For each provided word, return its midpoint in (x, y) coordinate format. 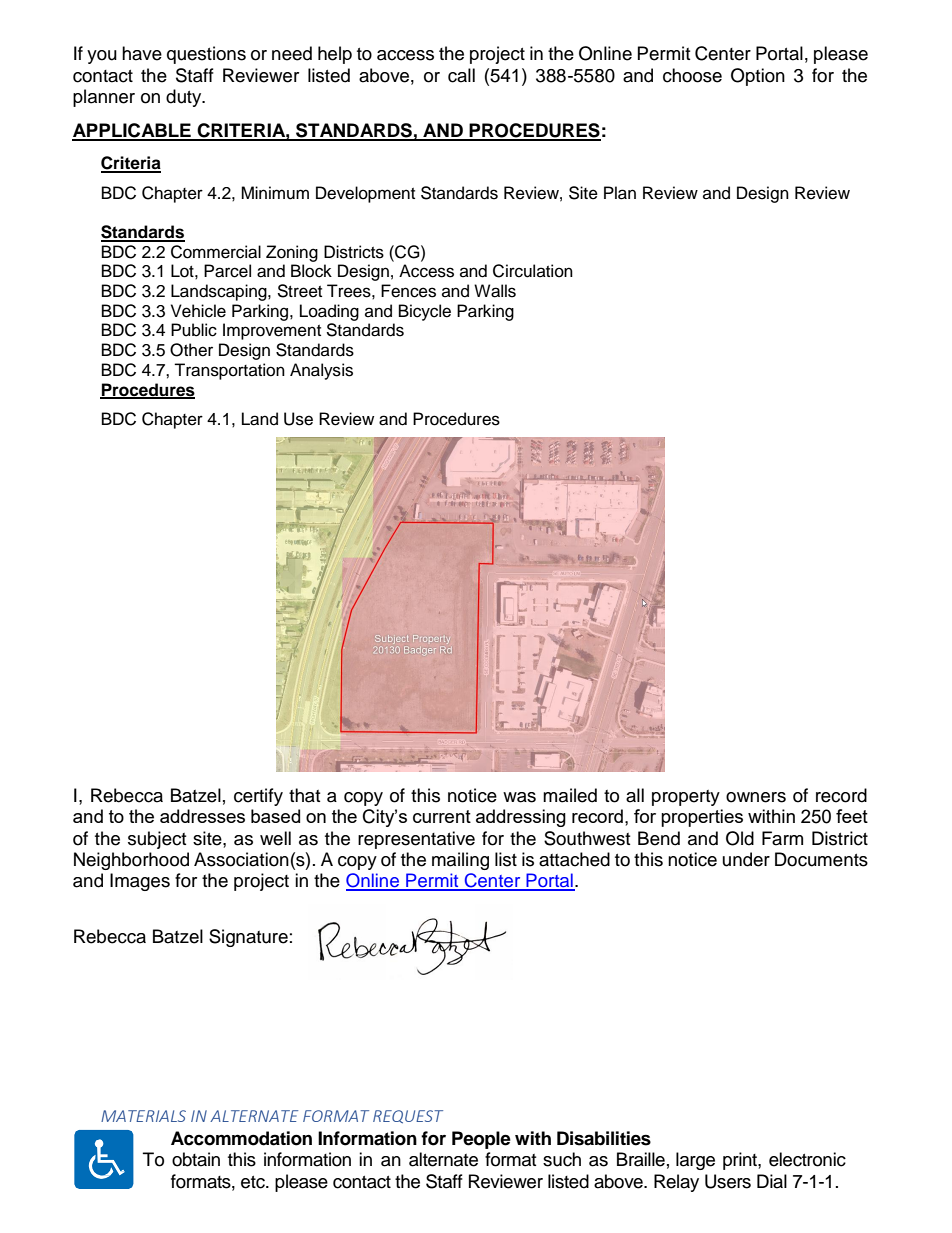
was (519, 797)
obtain (196, 1159)
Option (758, 77)
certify (258, 797)
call (461, 75)
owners (756, 797)
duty (185, 98)
